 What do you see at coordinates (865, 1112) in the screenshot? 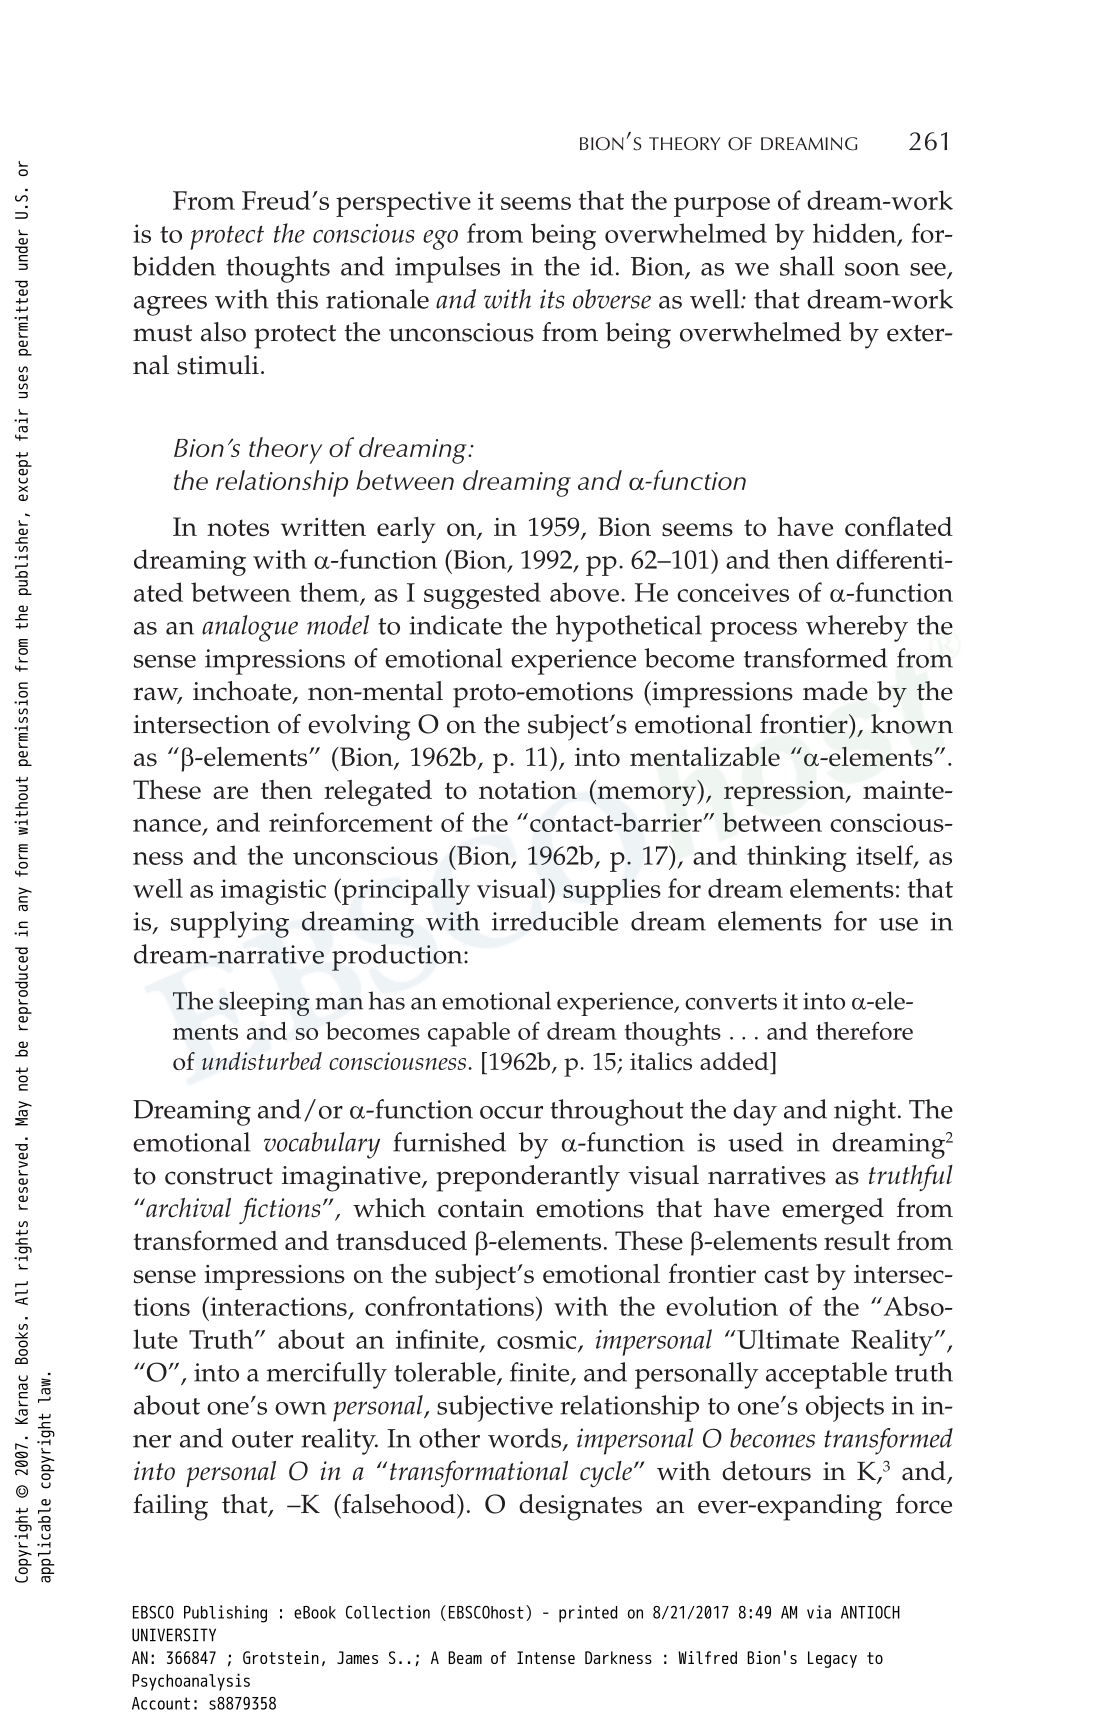
I see `night` at bounding box center [865, 1112].
